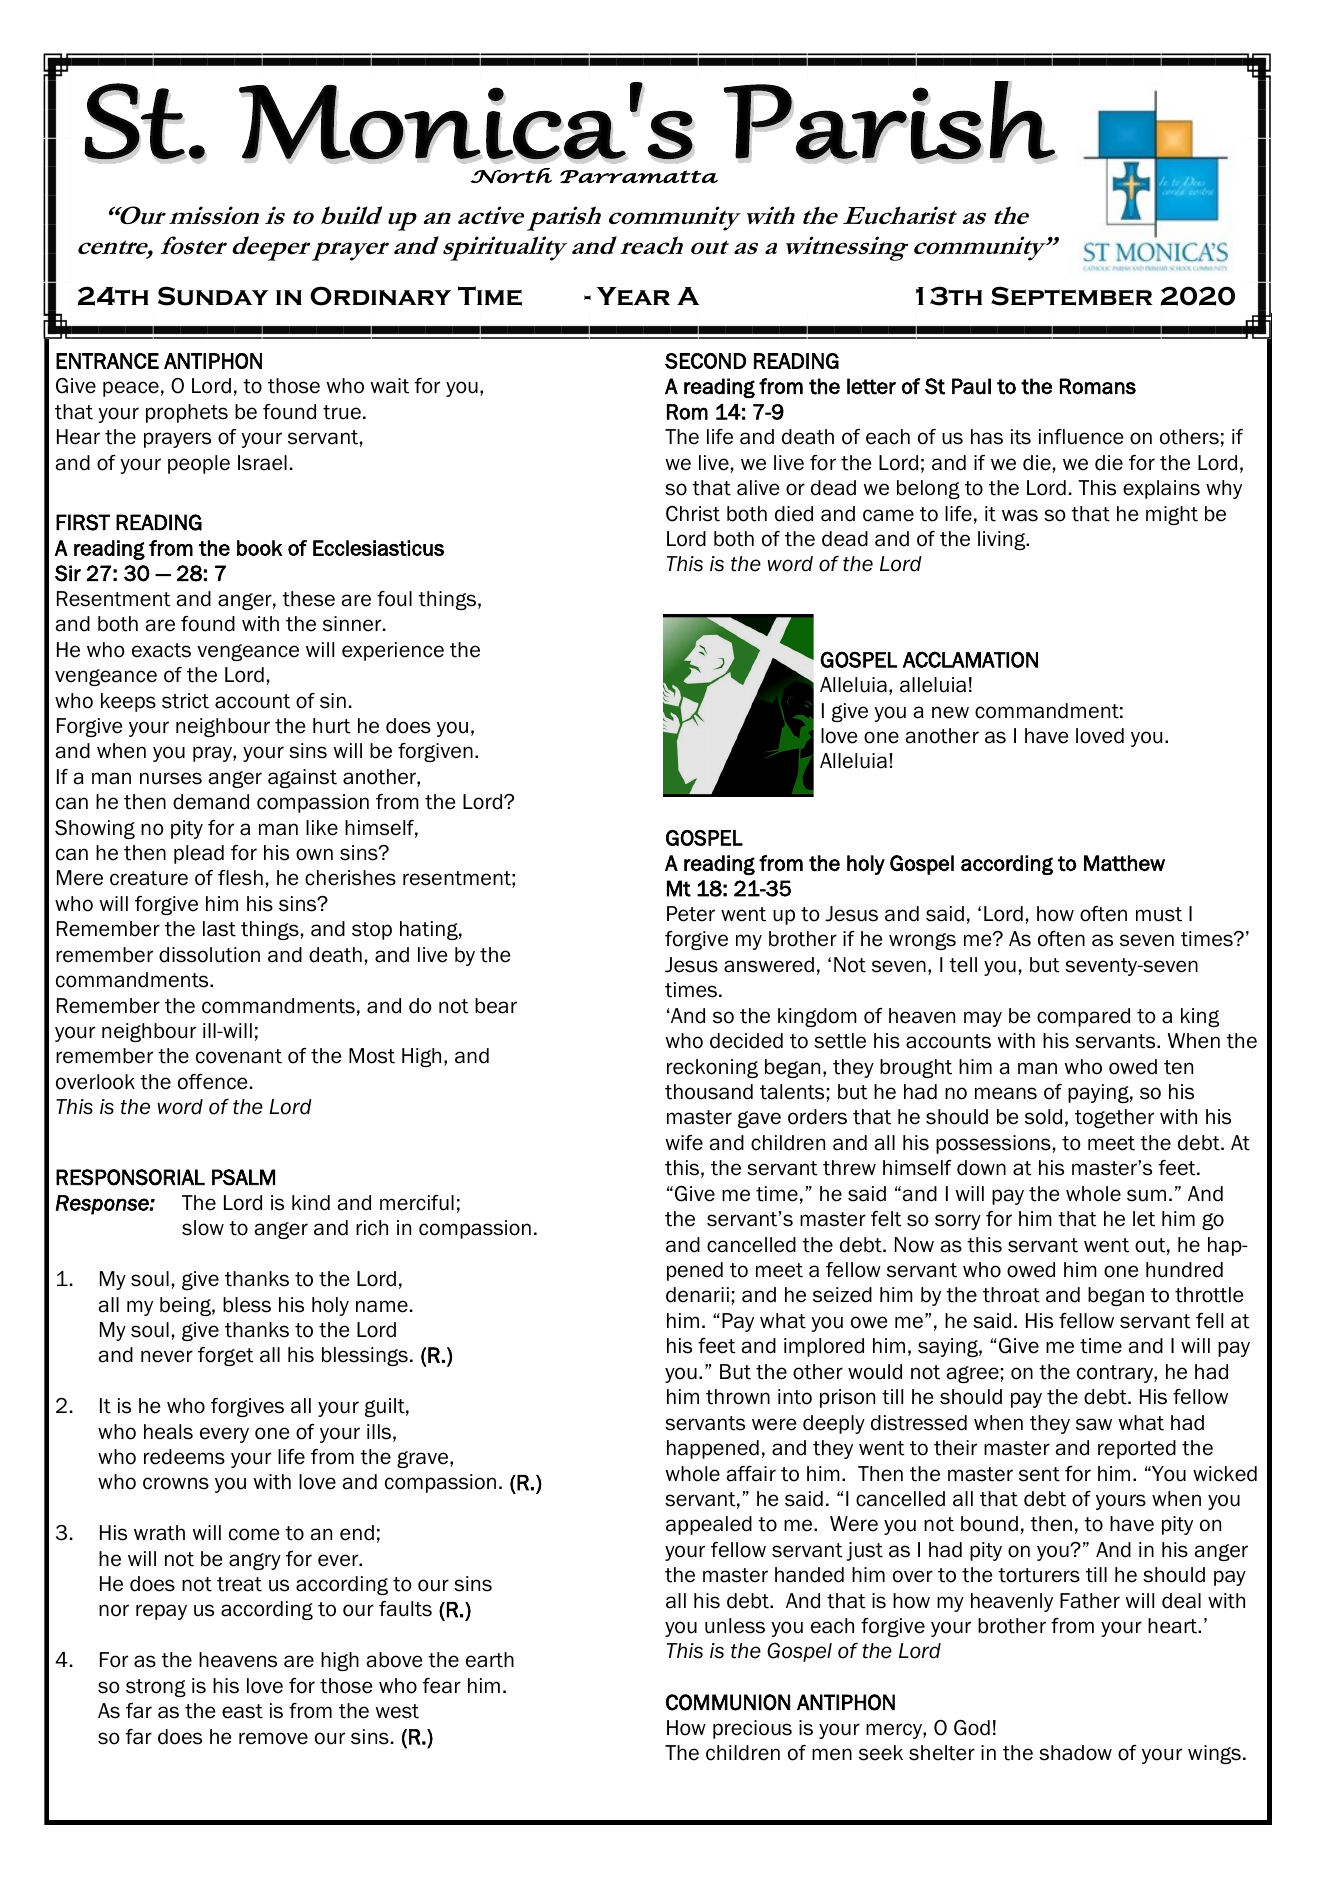 This page has width=1335, height=1888. Describe the element at coordinates (213, 296) in the page. I see `Sunday` at that location.
